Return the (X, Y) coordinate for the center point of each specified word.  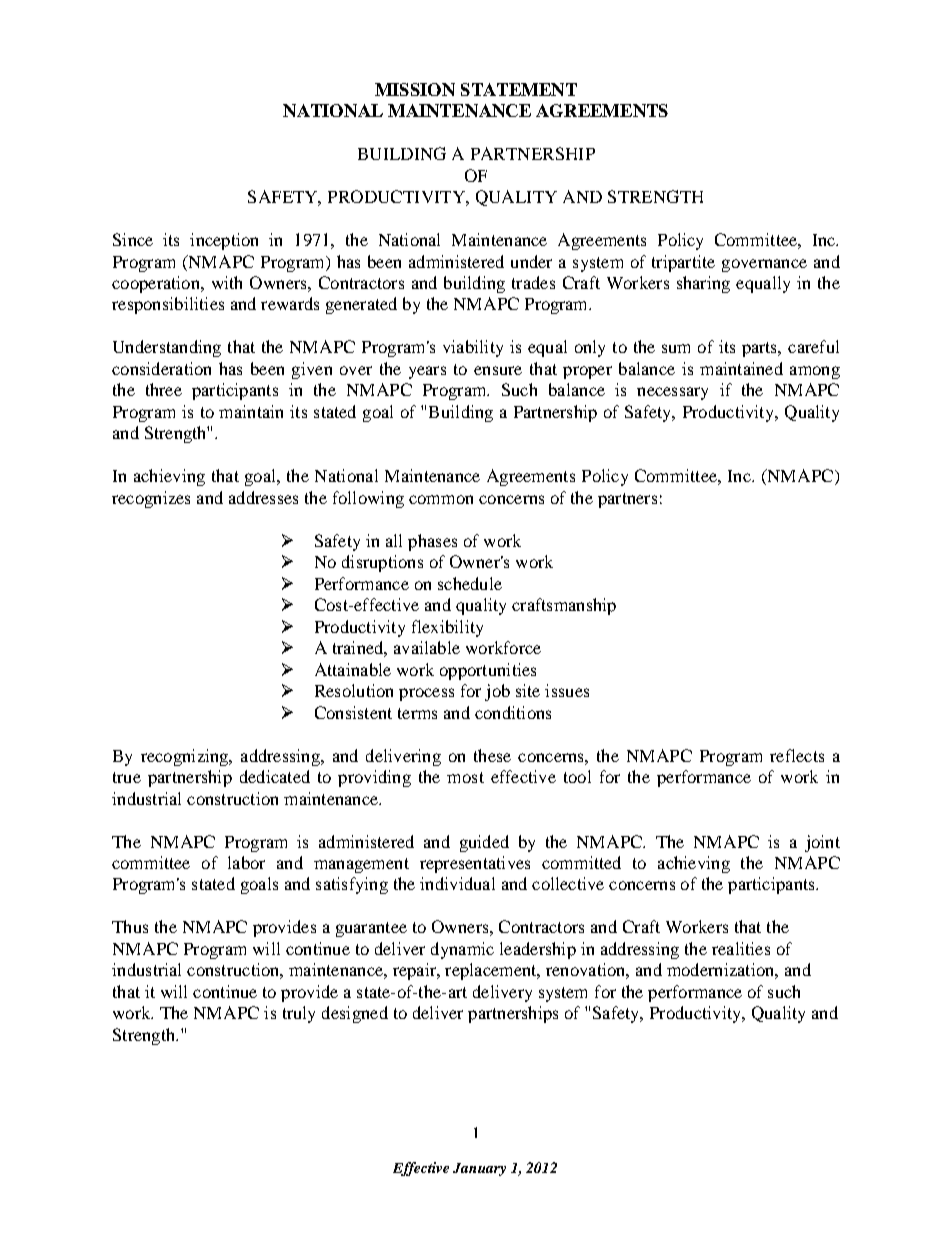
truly (299, 1014)
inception (224, 241)
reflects (797, 755)
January (479, 1169)
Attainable (353, 669)
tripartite (683, 263)
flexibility (447, 628)
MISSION (415, 89)
